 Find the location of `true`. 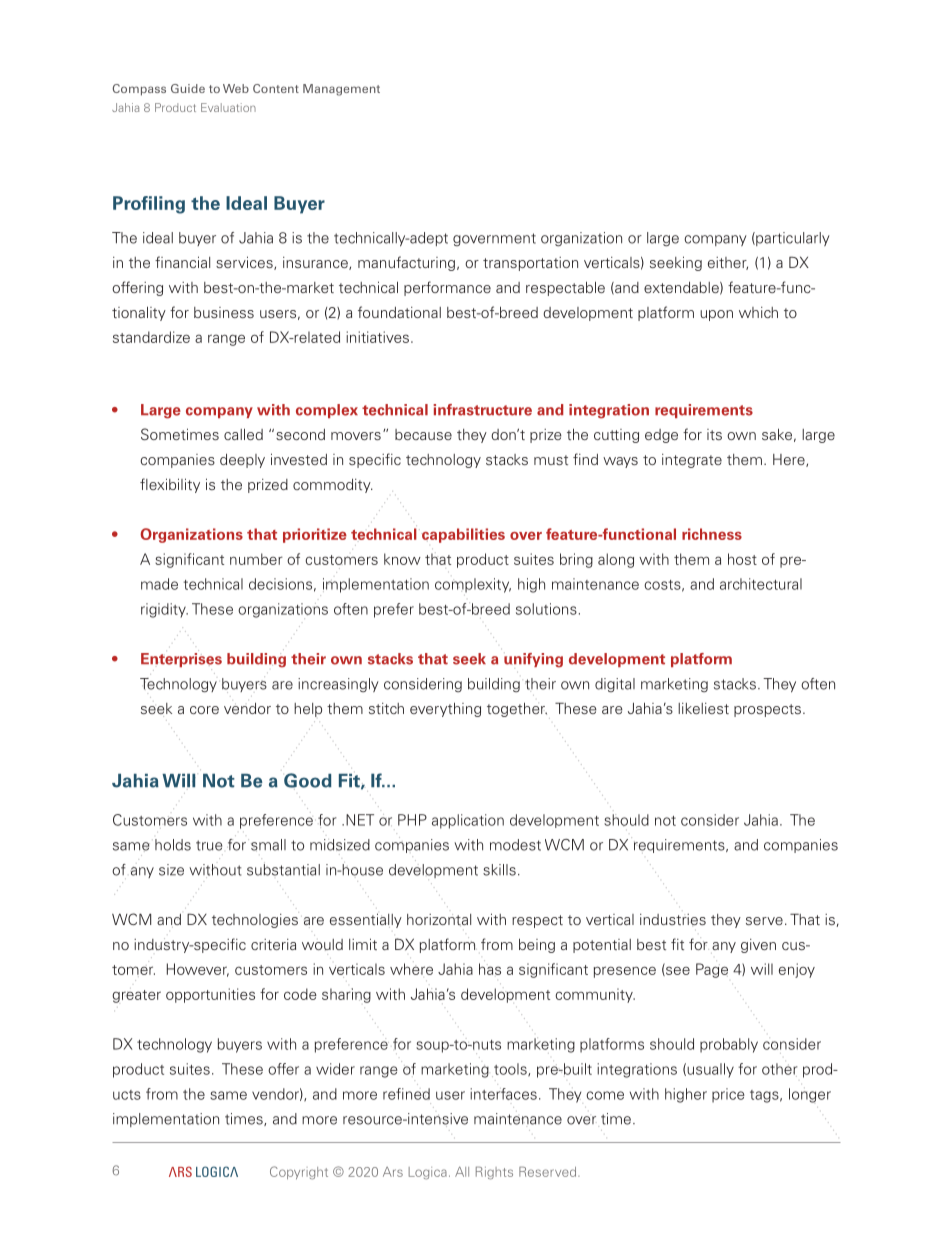

true is located at coordinates (209, 845).
